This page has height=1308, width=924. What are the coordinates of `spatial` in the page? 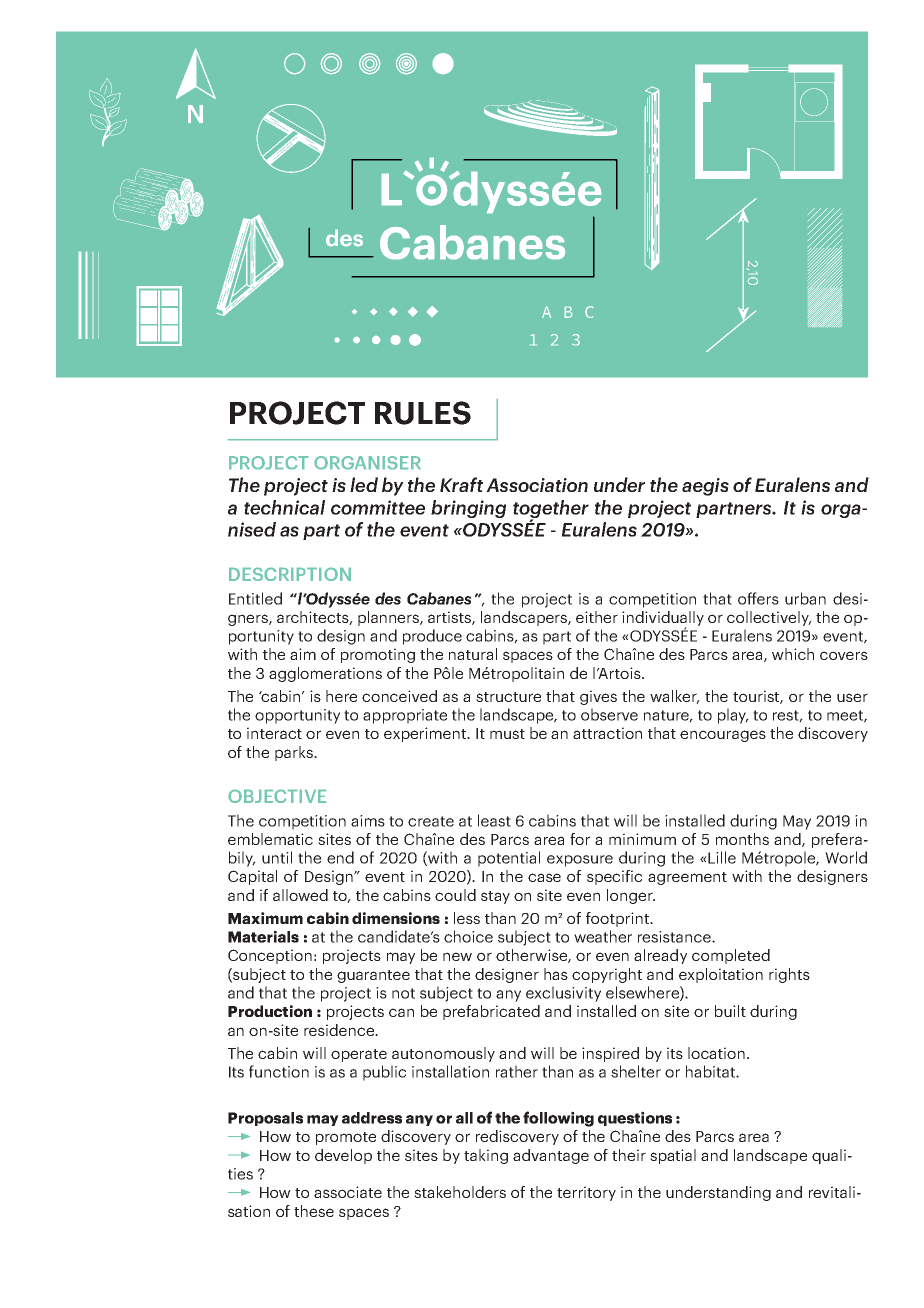 It's located at (673, 1156).
